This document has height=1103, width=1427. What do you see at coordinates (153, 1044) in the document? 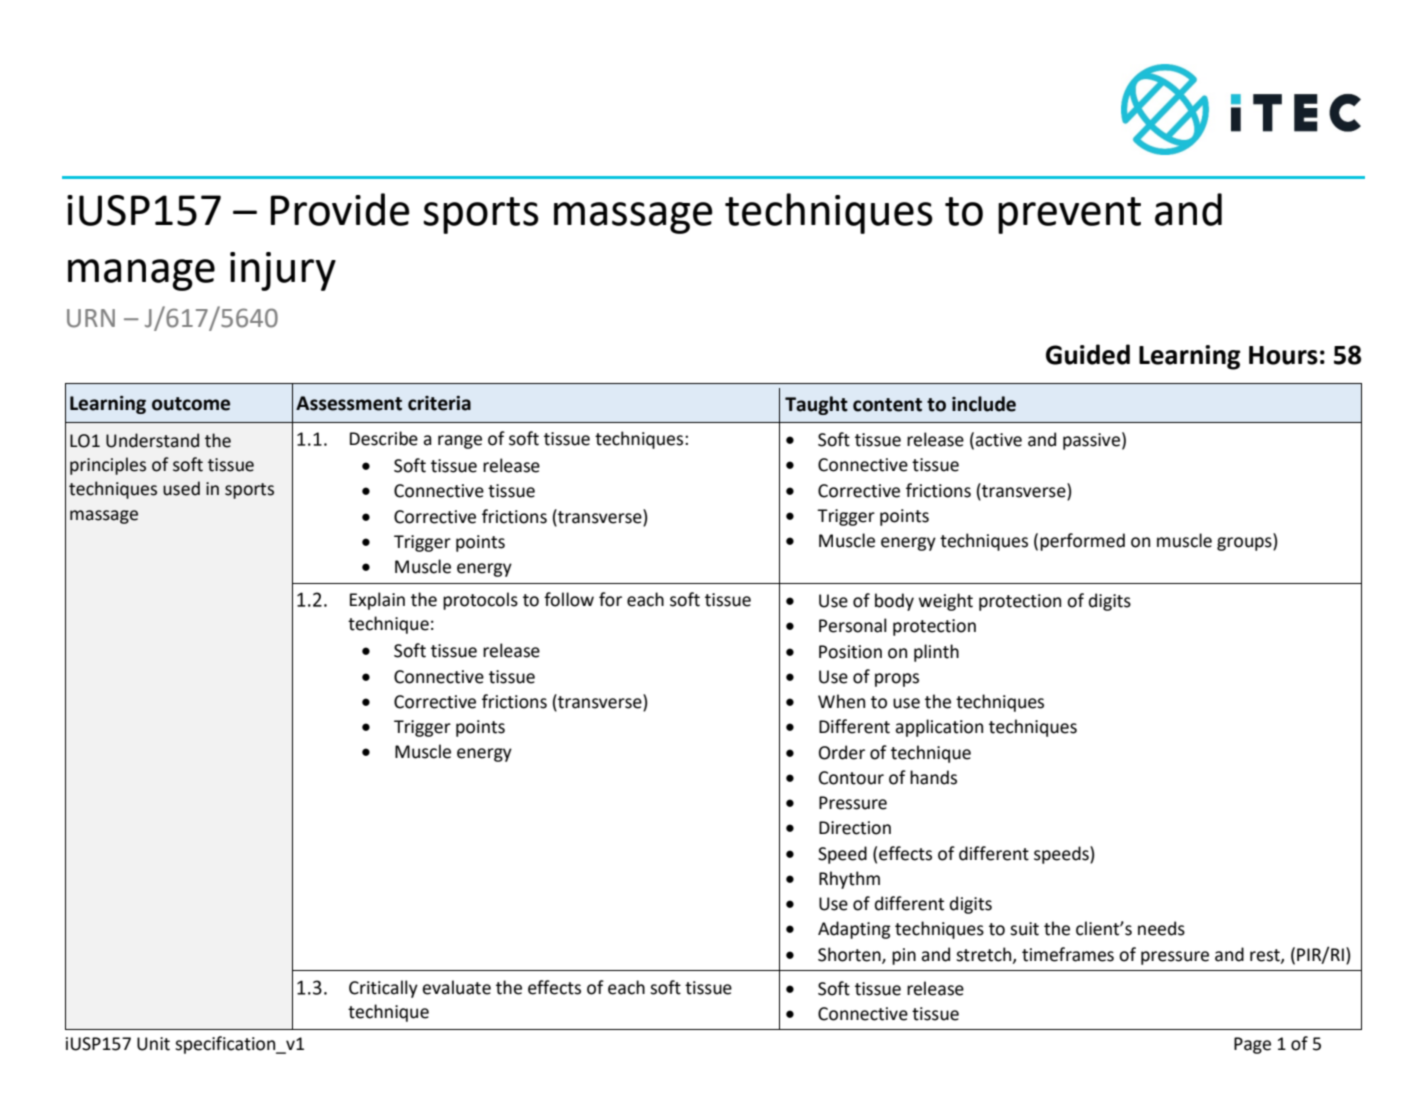
I see `Unit` at bounding box center [153, 1044].
